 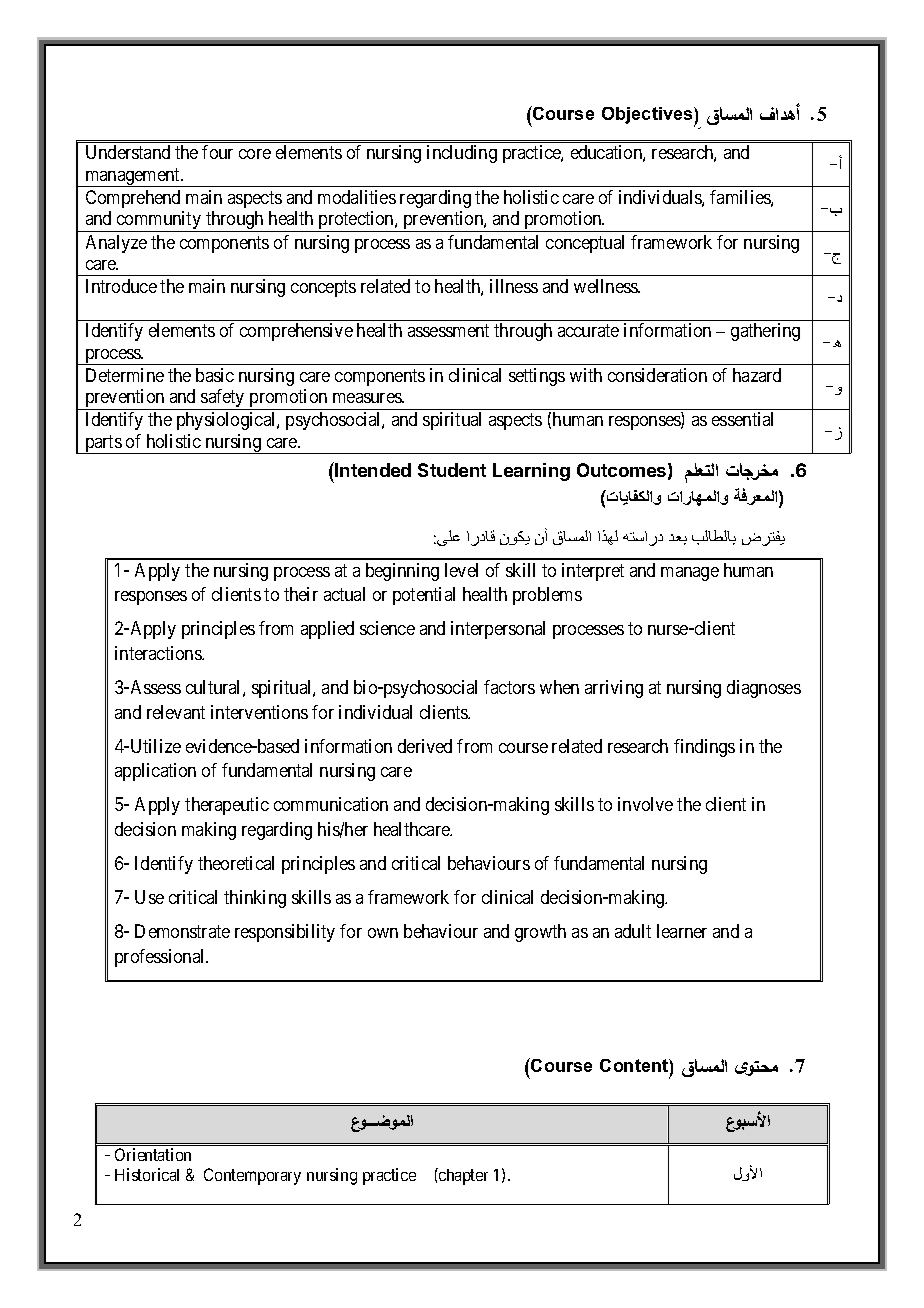 I want to click on Student, so click(x=452, y=470).
